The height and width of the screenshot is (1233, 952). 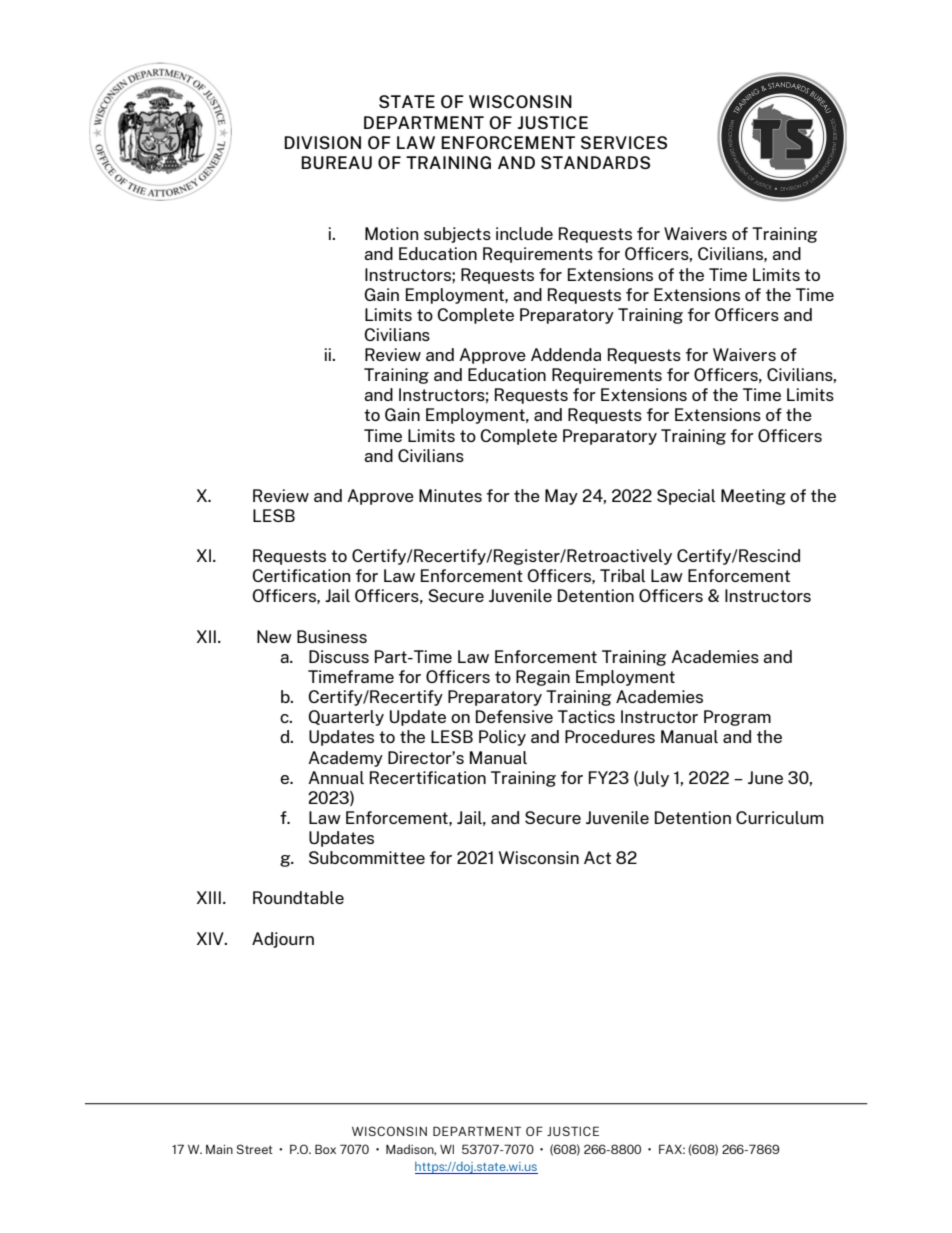 What do you see at coordinates (325, 1149) in the screenshot?
I see `Box` at bounding box center [325, 1149].
